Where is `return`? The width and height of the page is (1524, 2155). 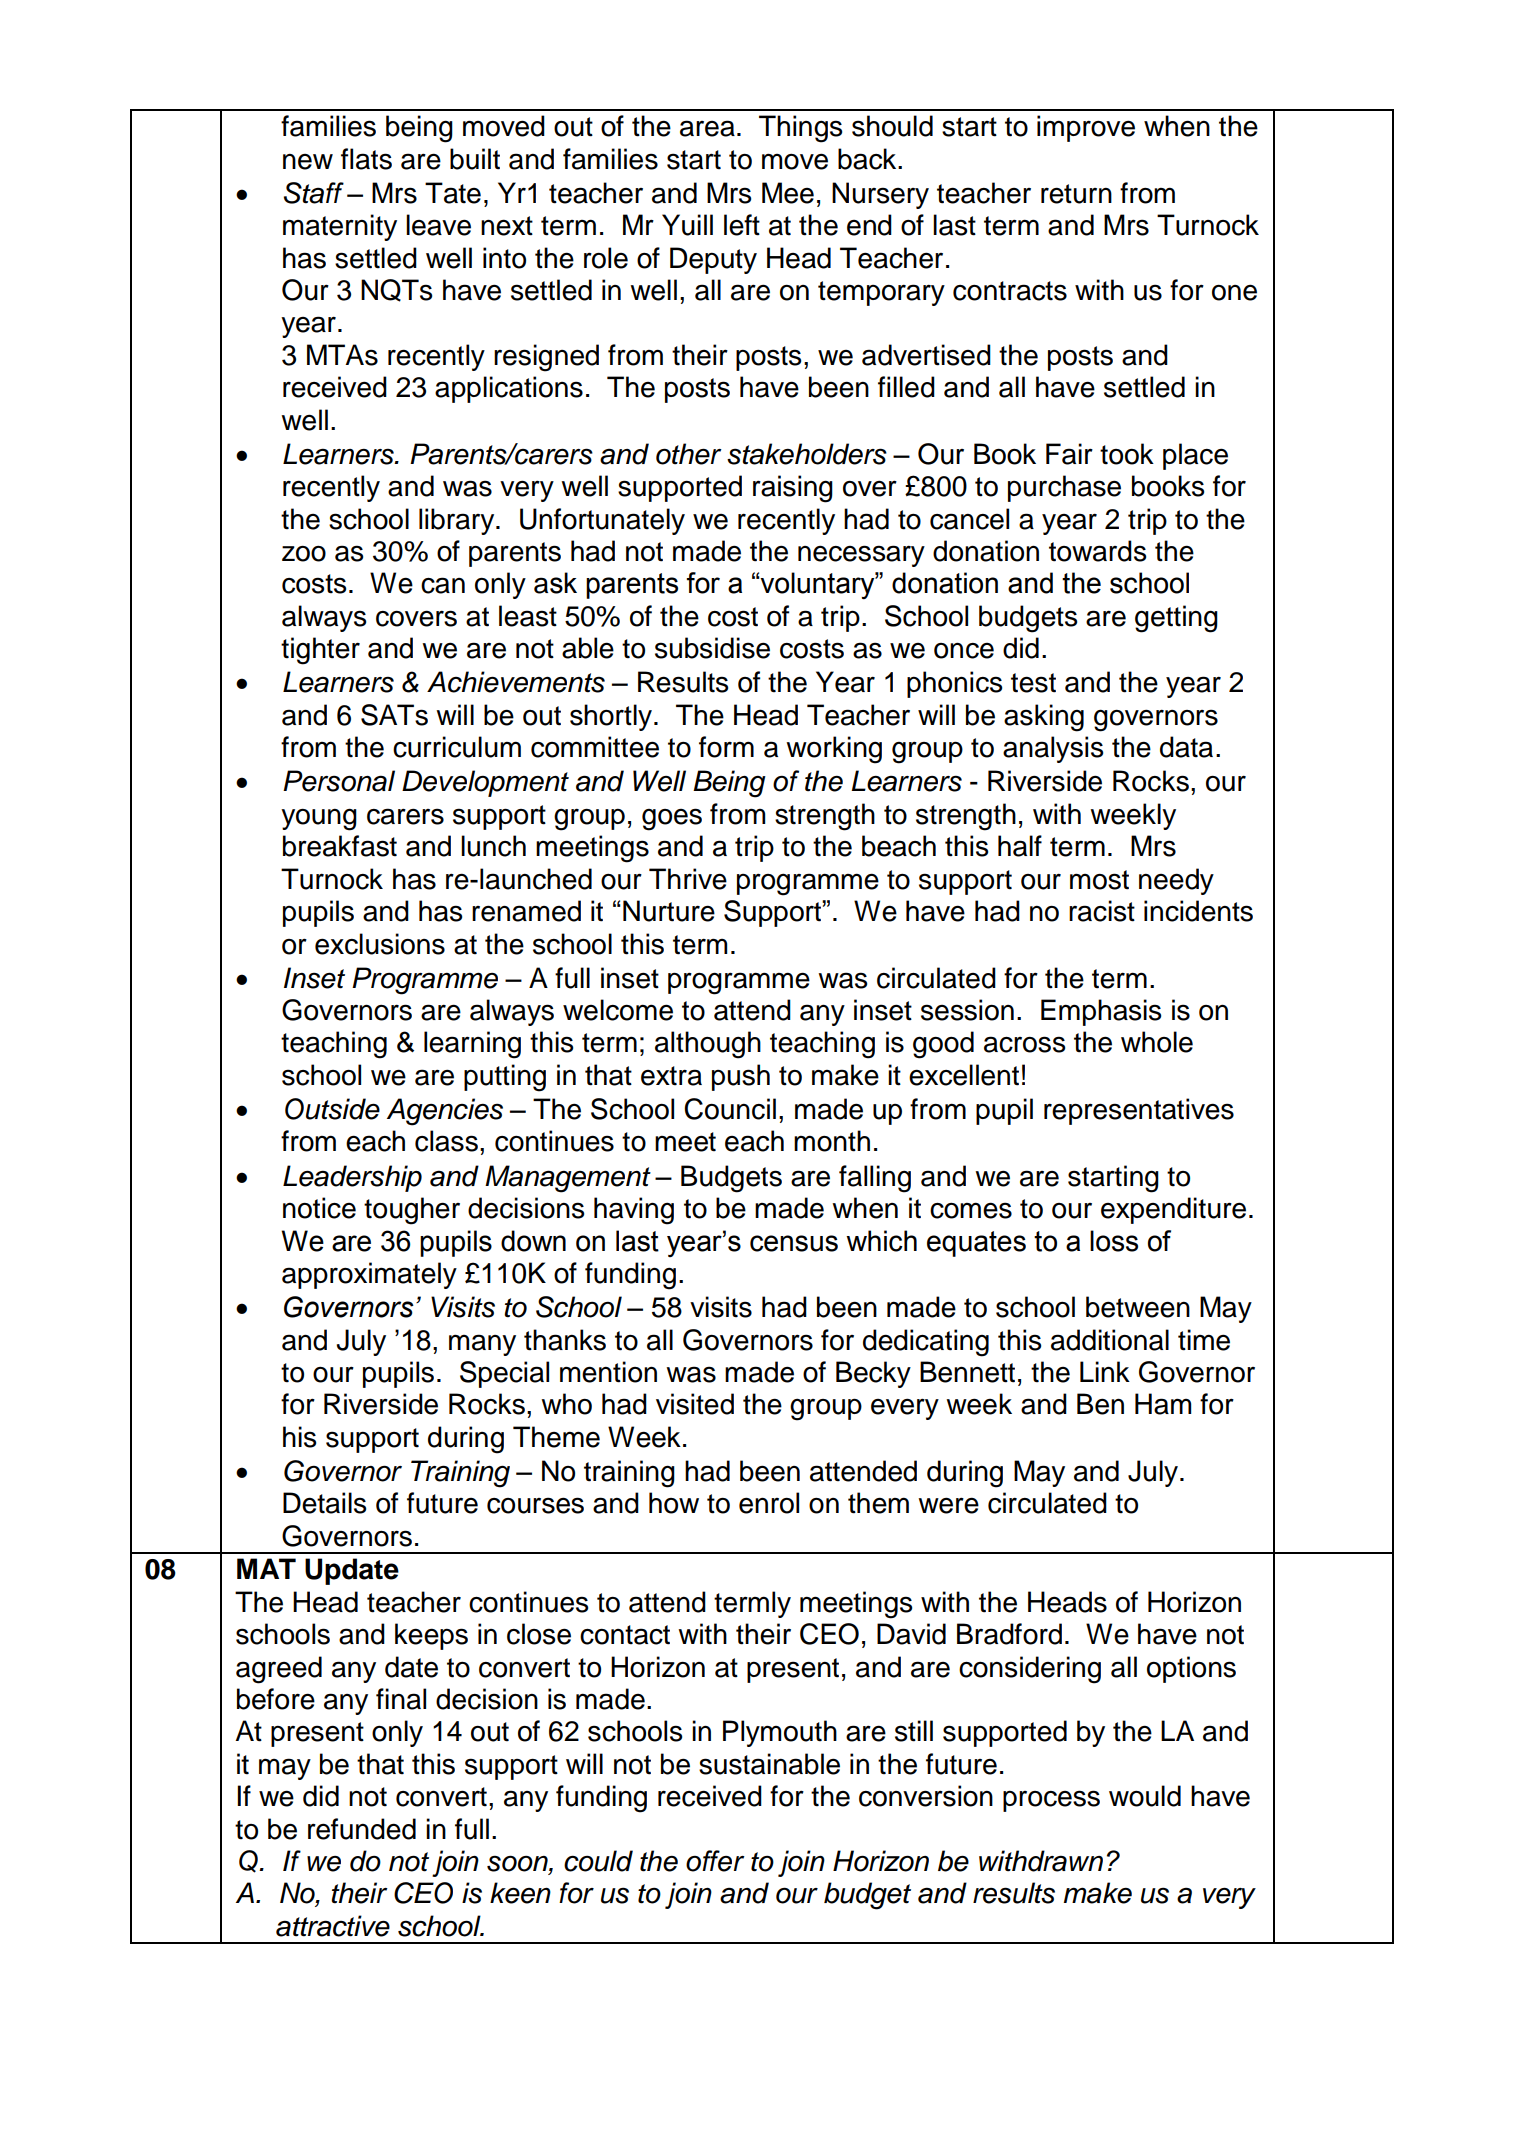
return is located at coordinates (1076, 194).
